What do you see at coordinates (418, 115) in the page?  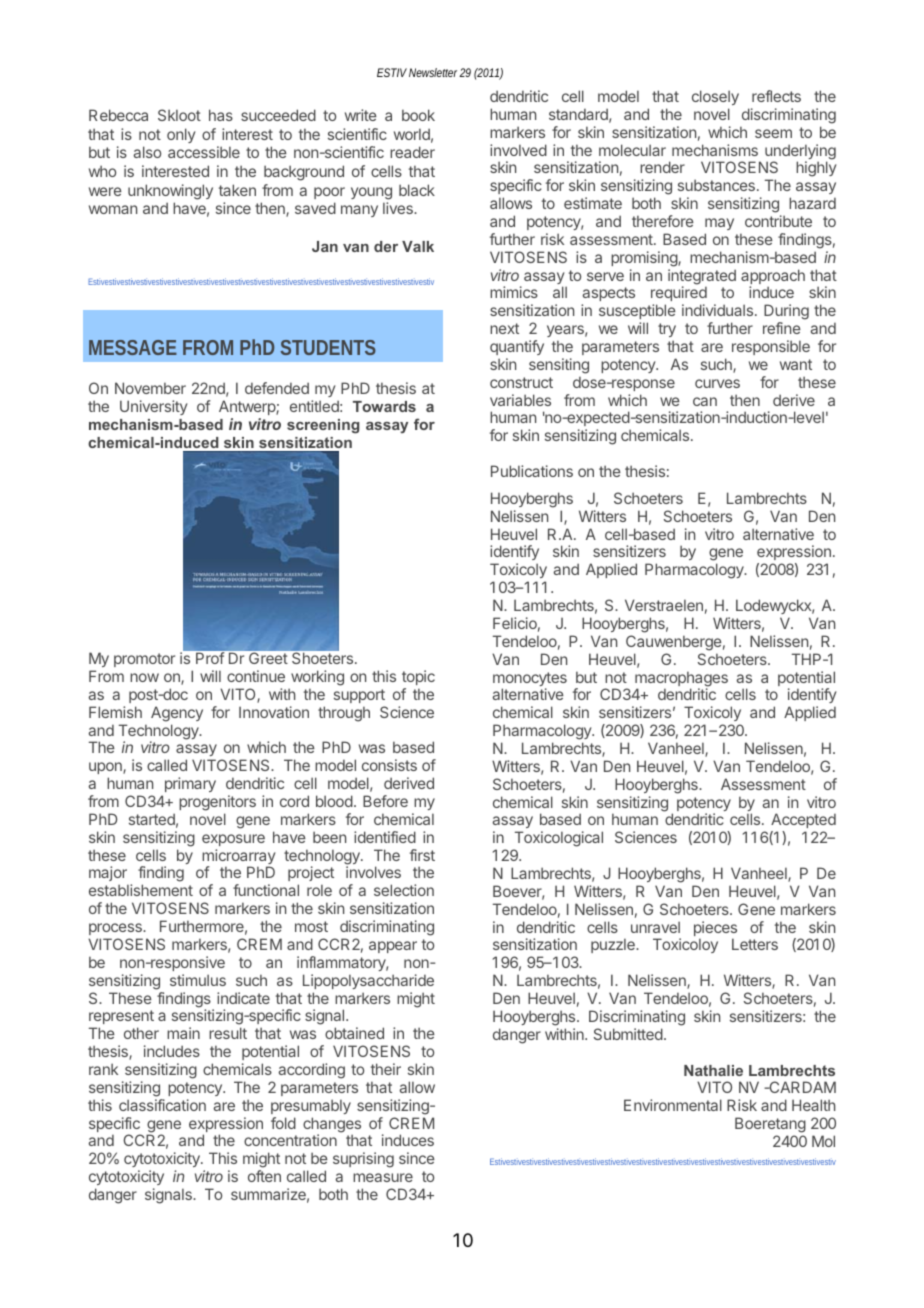 I see `book` at bounding box center [418, 115].
